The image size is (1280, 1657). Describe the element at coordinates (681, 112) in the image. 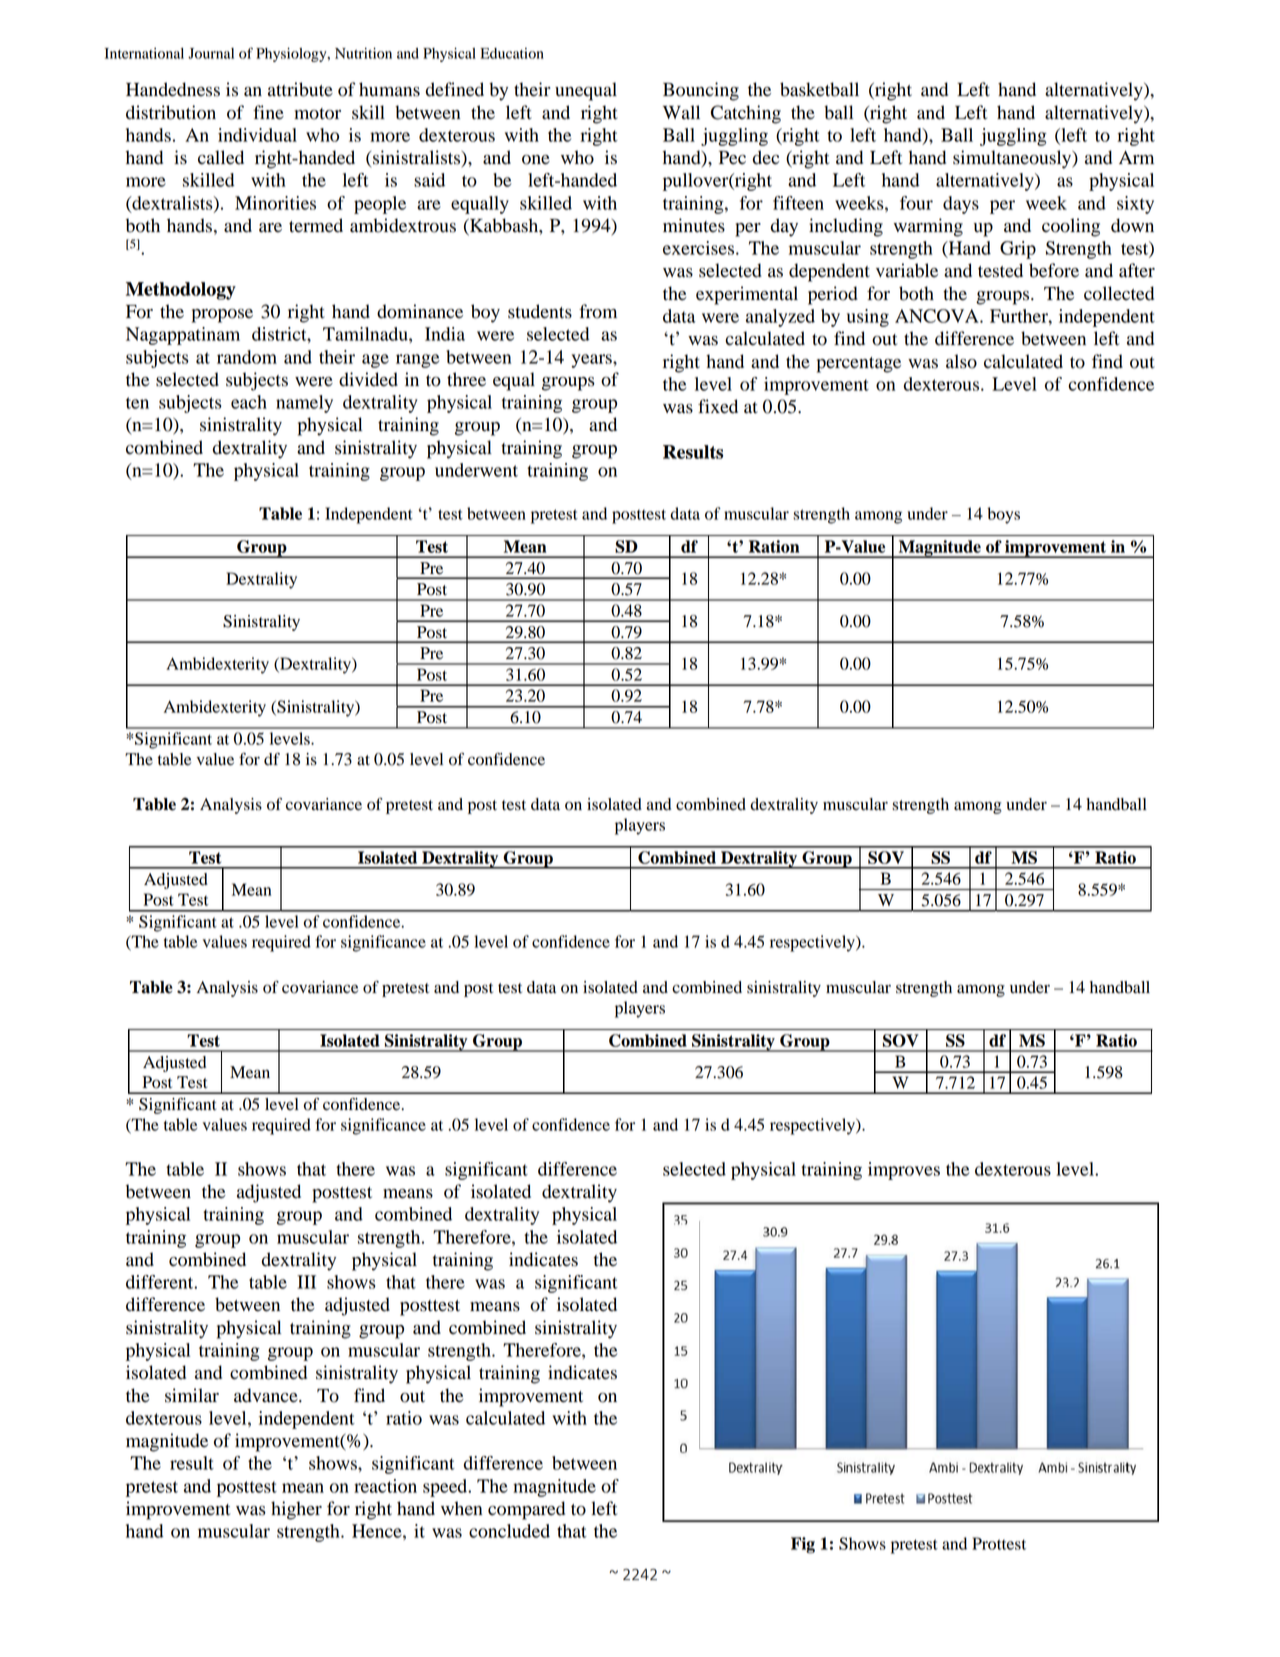

I see `Wall` at that location.
